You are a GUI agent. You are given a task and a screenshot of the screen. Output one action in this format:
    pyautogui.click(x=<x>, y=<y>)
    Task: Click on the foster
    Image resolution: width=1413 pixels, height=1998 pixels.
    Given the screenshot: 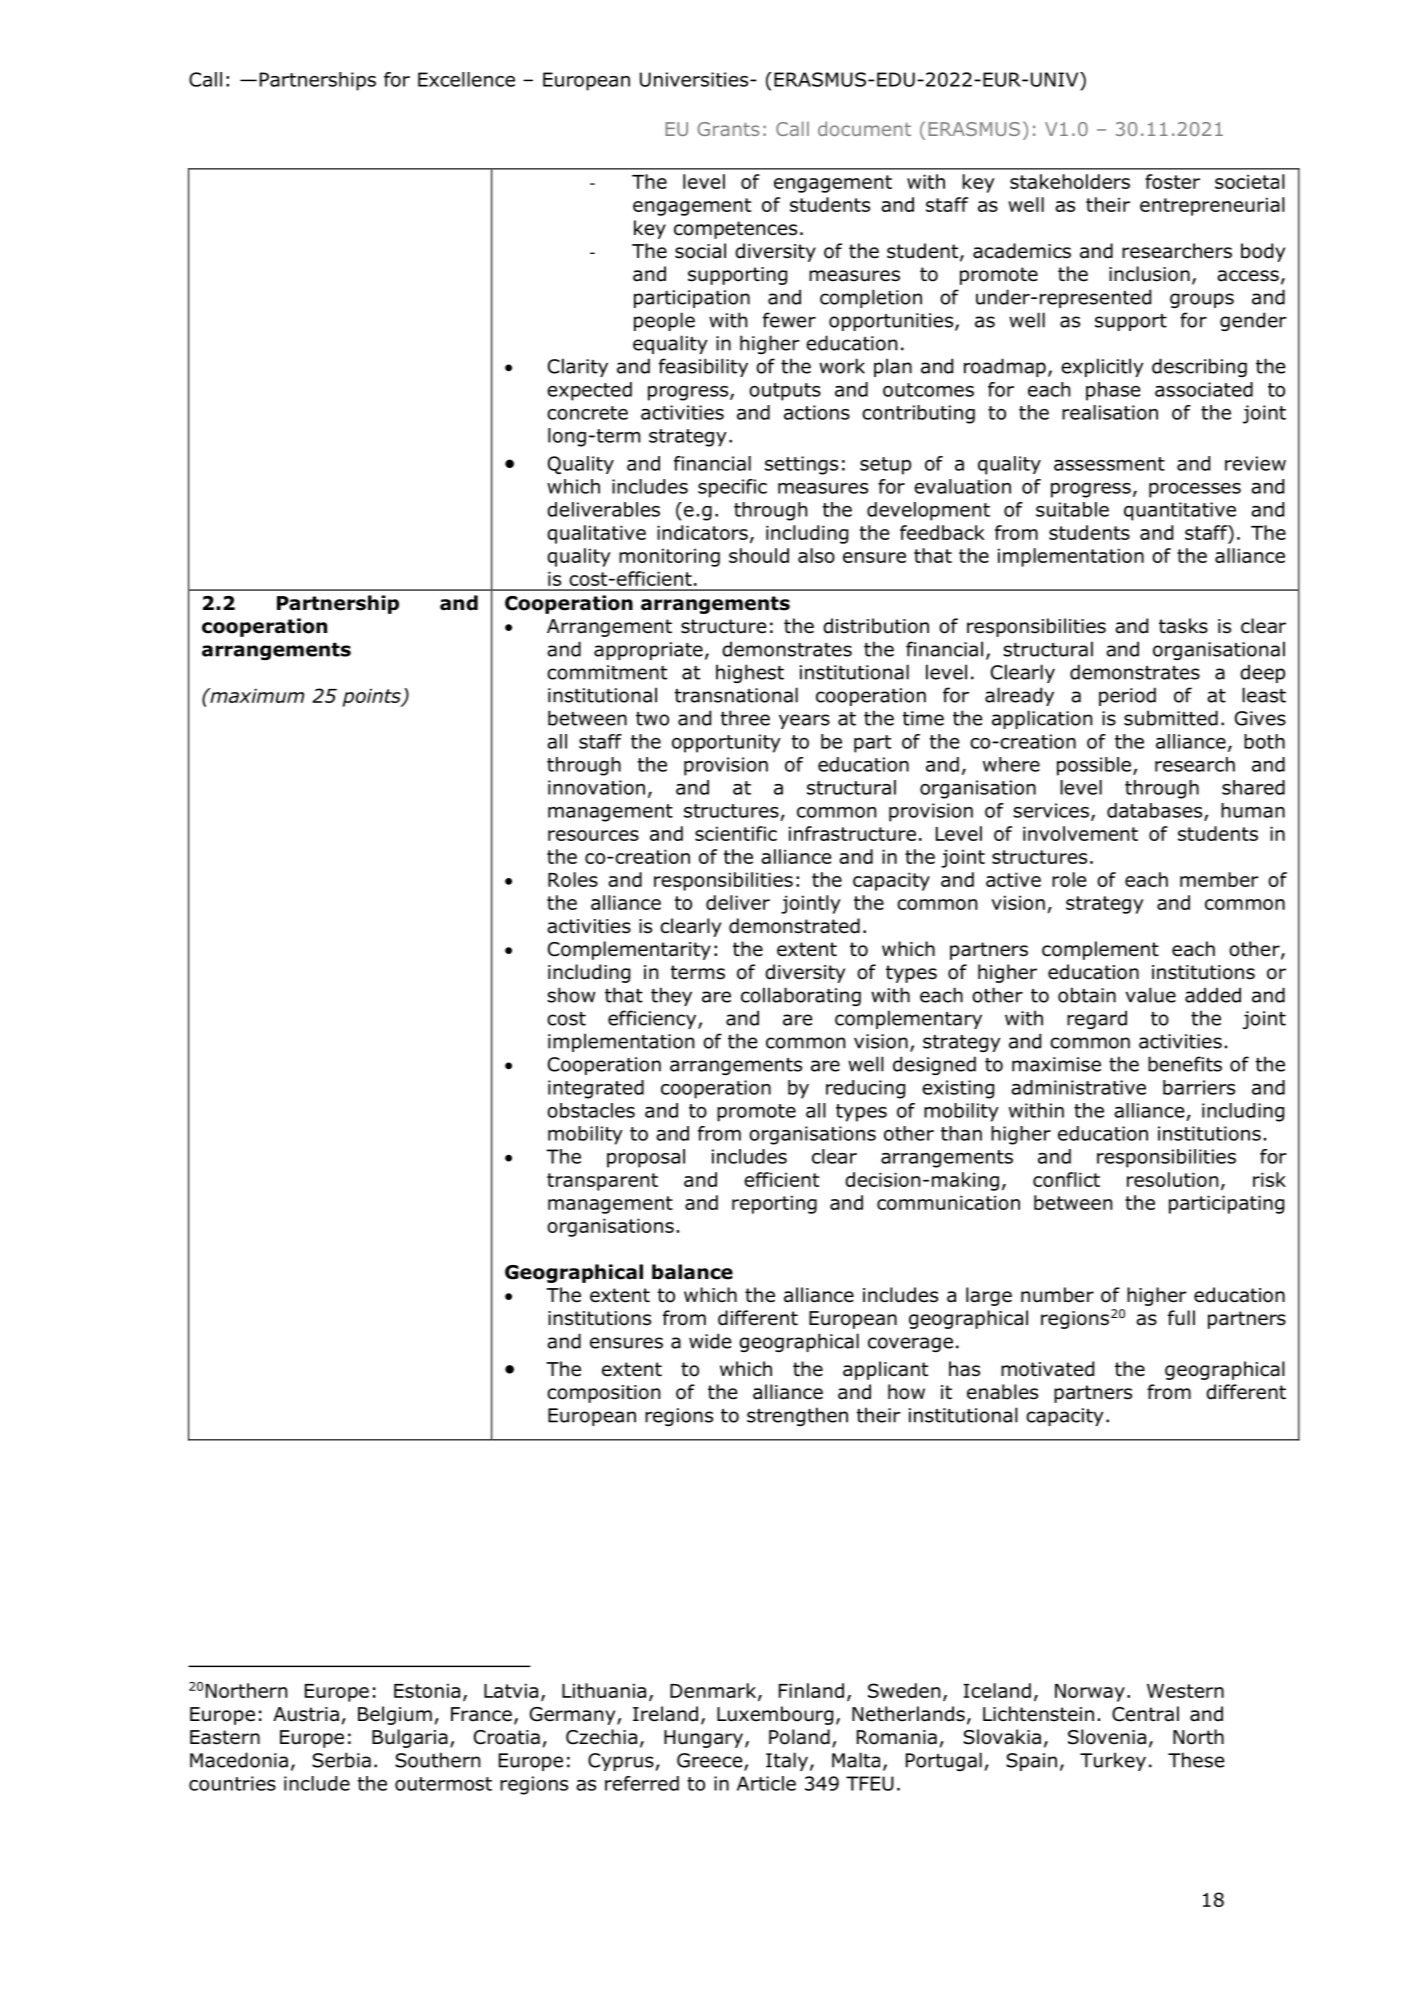 What is the action you would take?
    pyautogui.click(x=1172, y=181)
